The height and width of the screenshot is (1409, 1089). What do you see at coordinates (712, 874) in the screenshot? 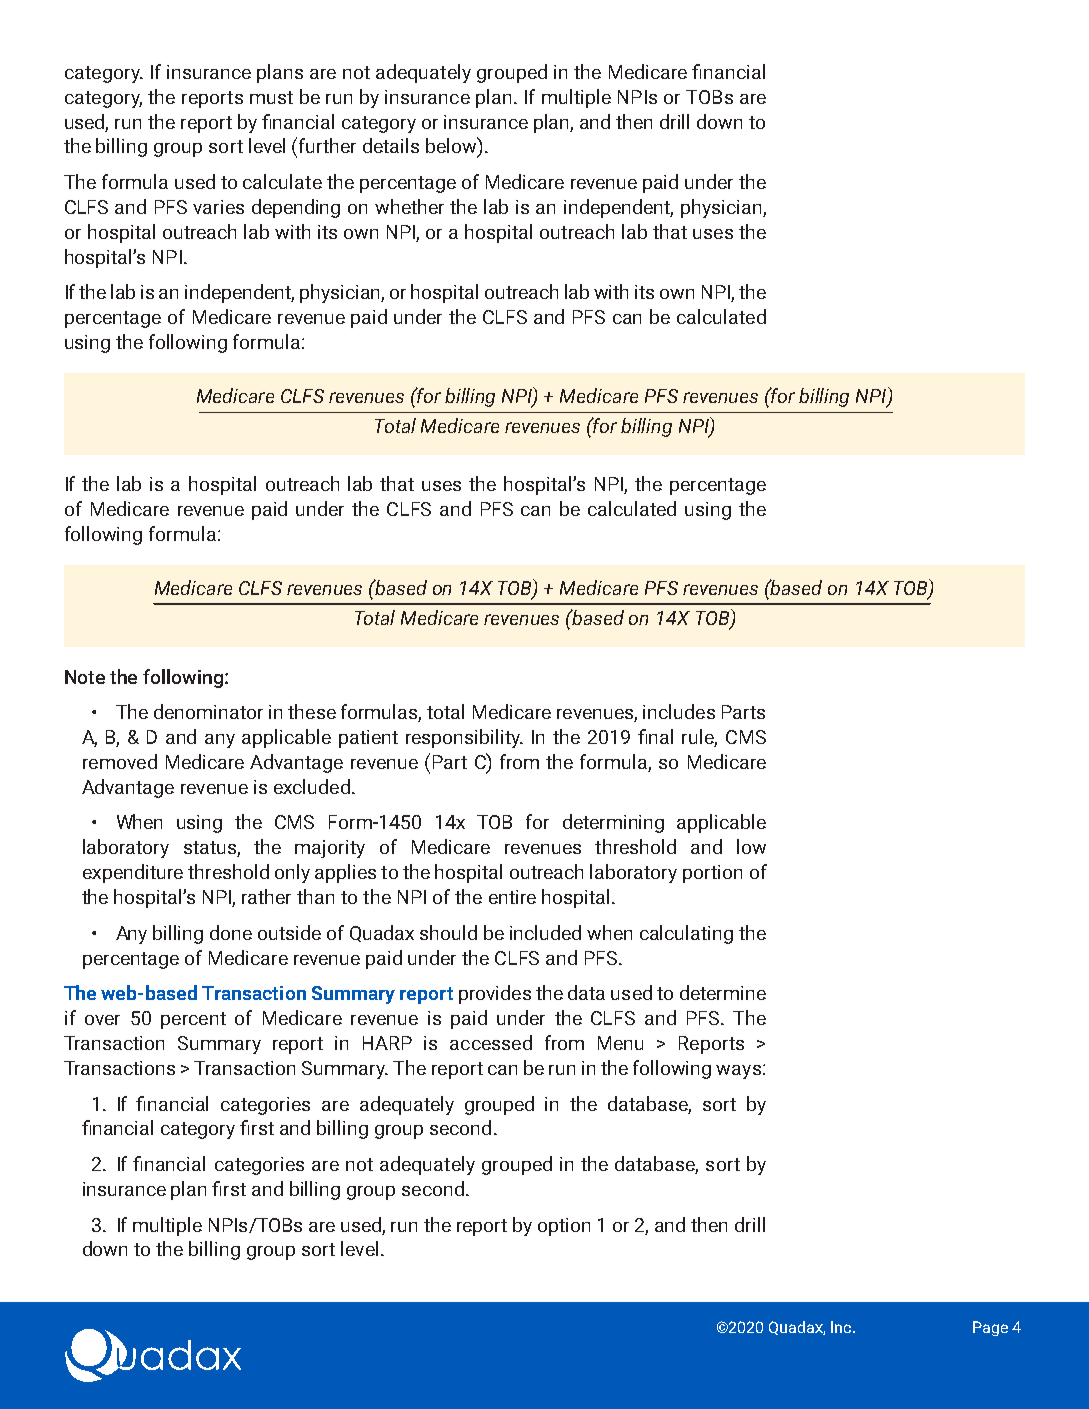
I see `portion` at bounding box center [712, 874].
